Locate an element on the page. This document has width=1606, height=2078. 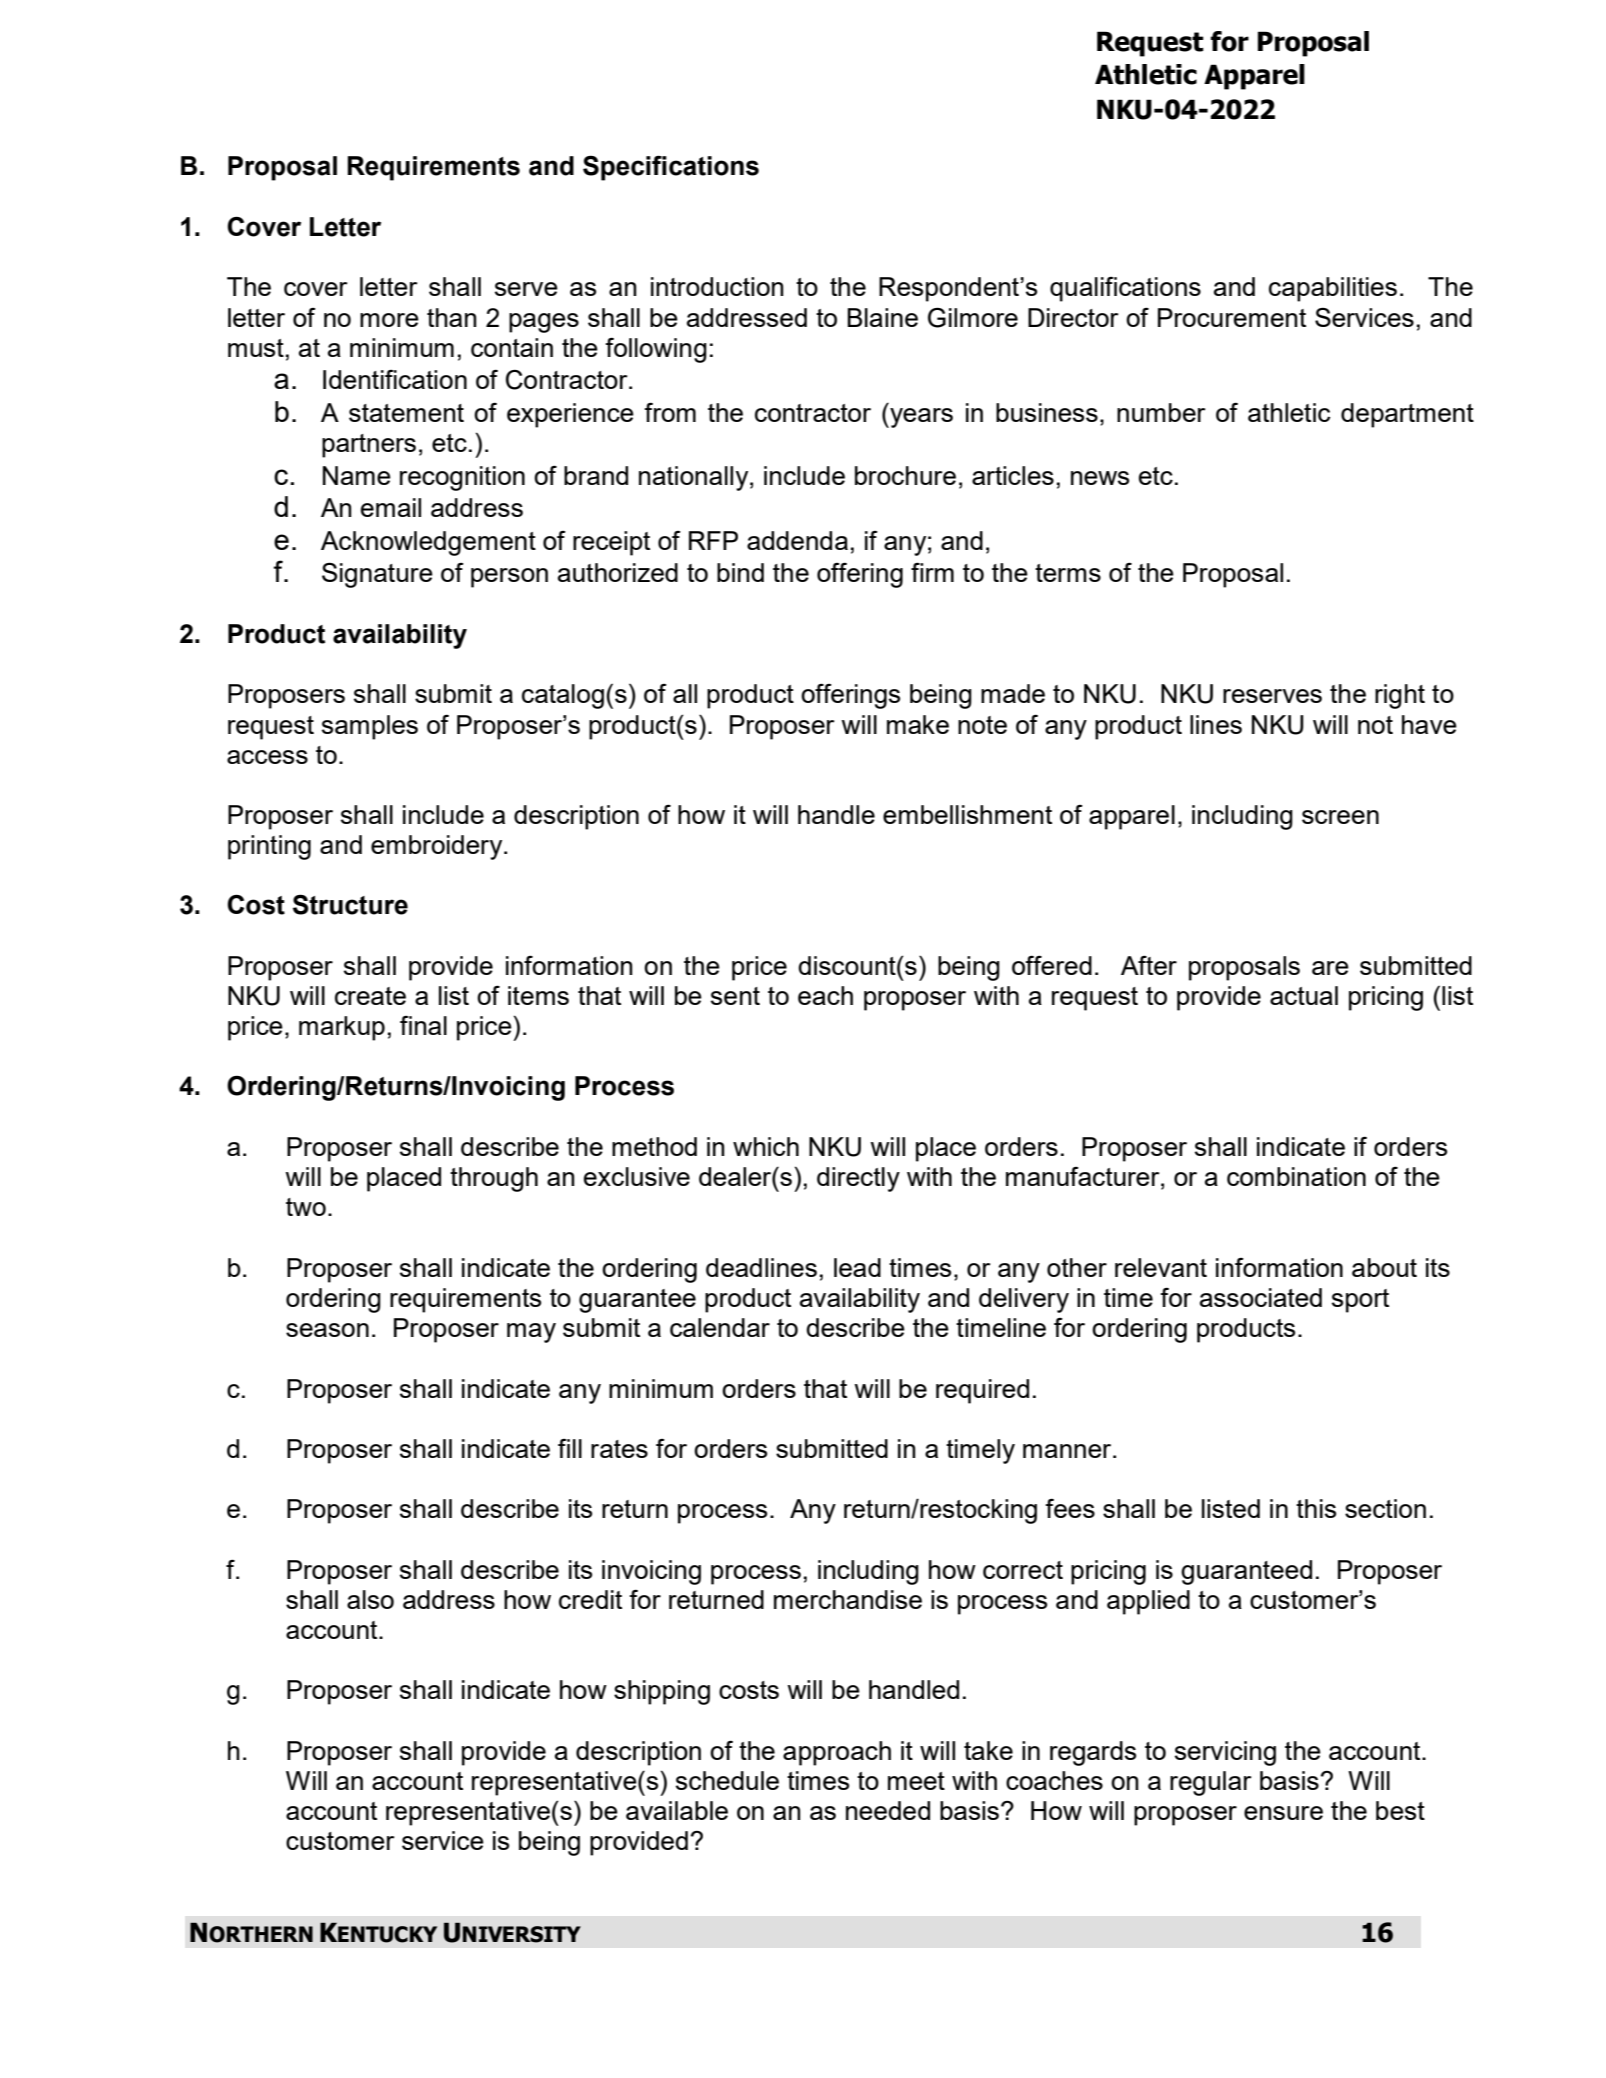
Blaine is located at coordinates (882, 317).
